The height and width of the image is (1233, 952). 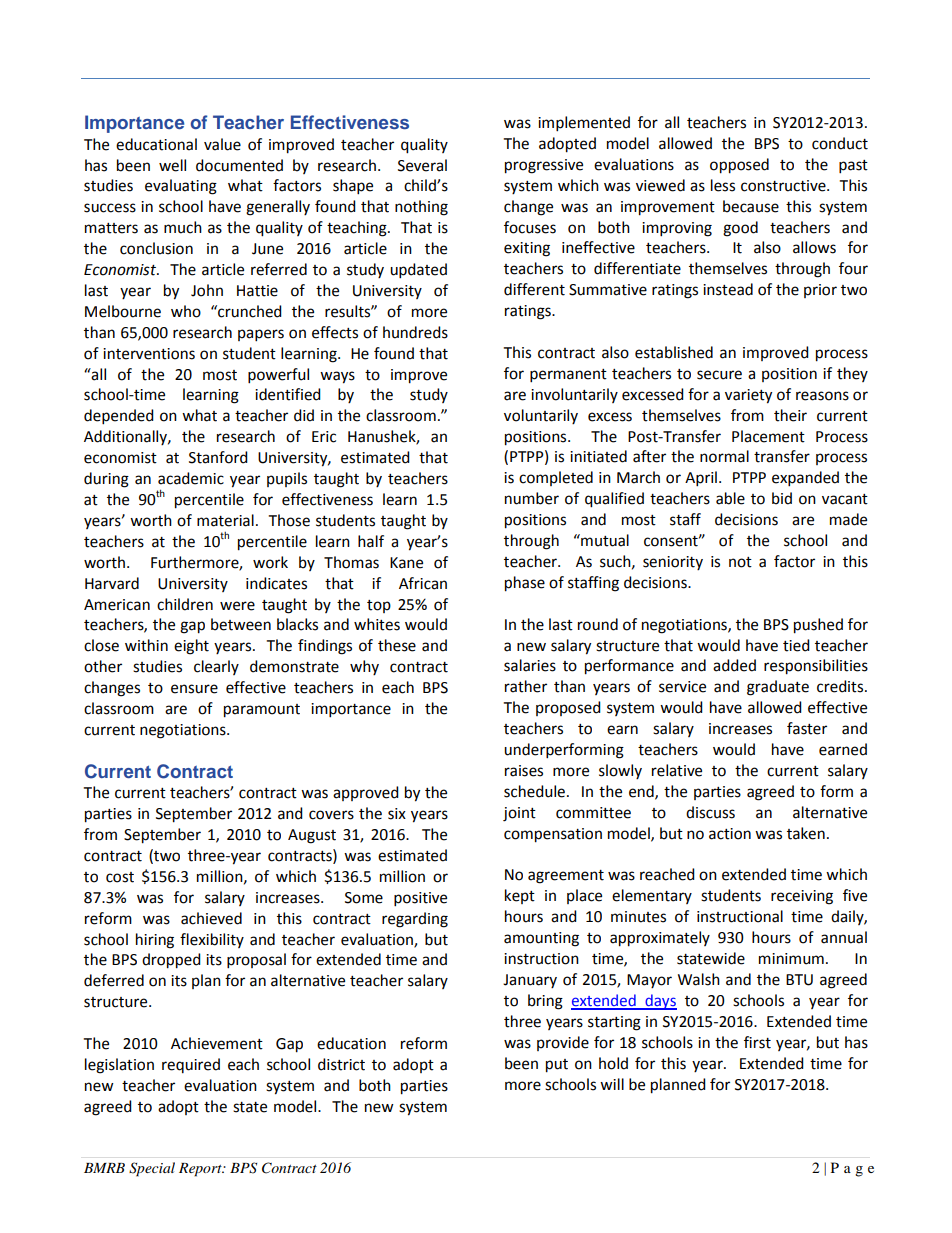 I want to click on well, so click(x=172, y=165).
